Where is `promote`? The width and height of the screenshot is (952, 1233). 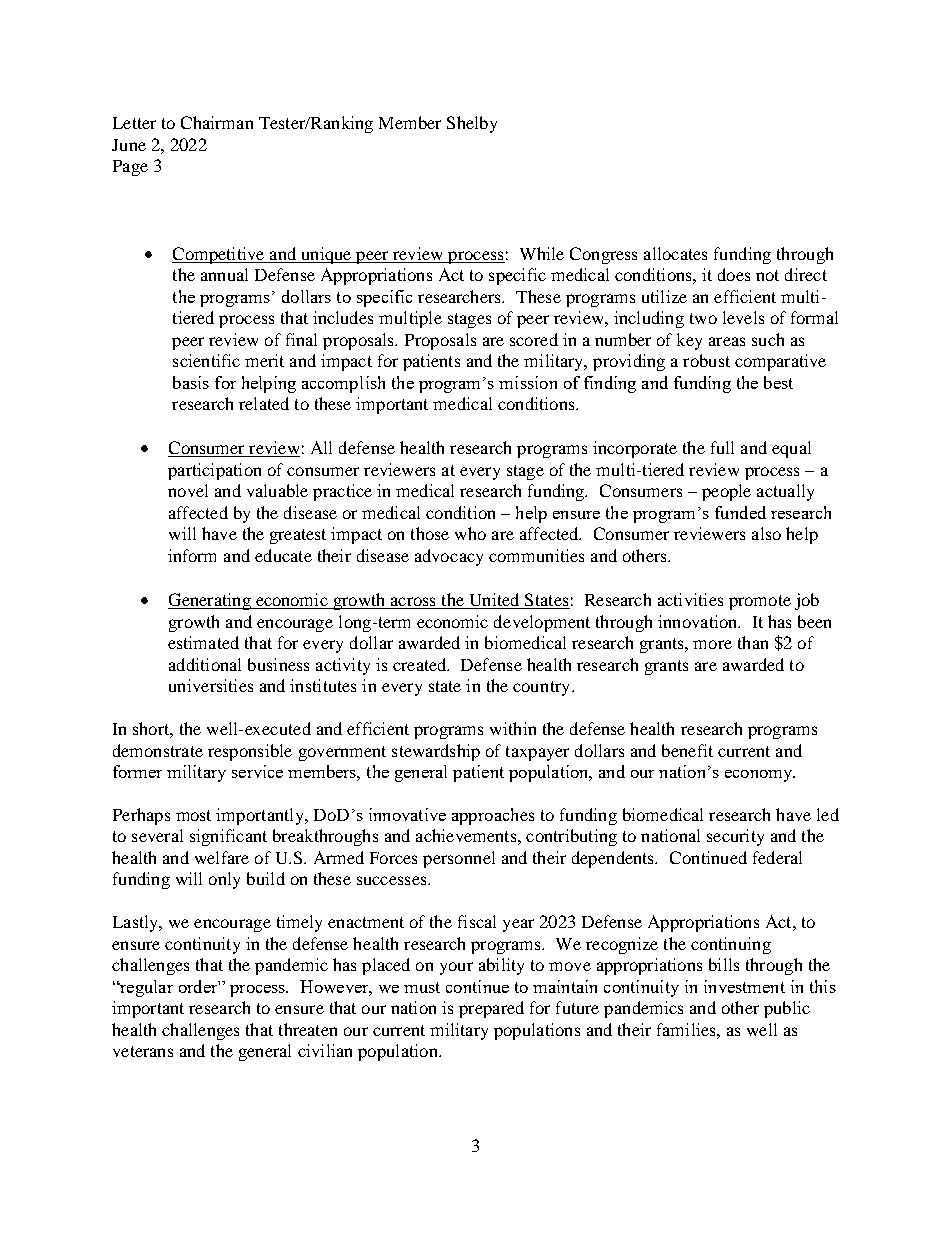
promote is located at coordinates (760, 602).
